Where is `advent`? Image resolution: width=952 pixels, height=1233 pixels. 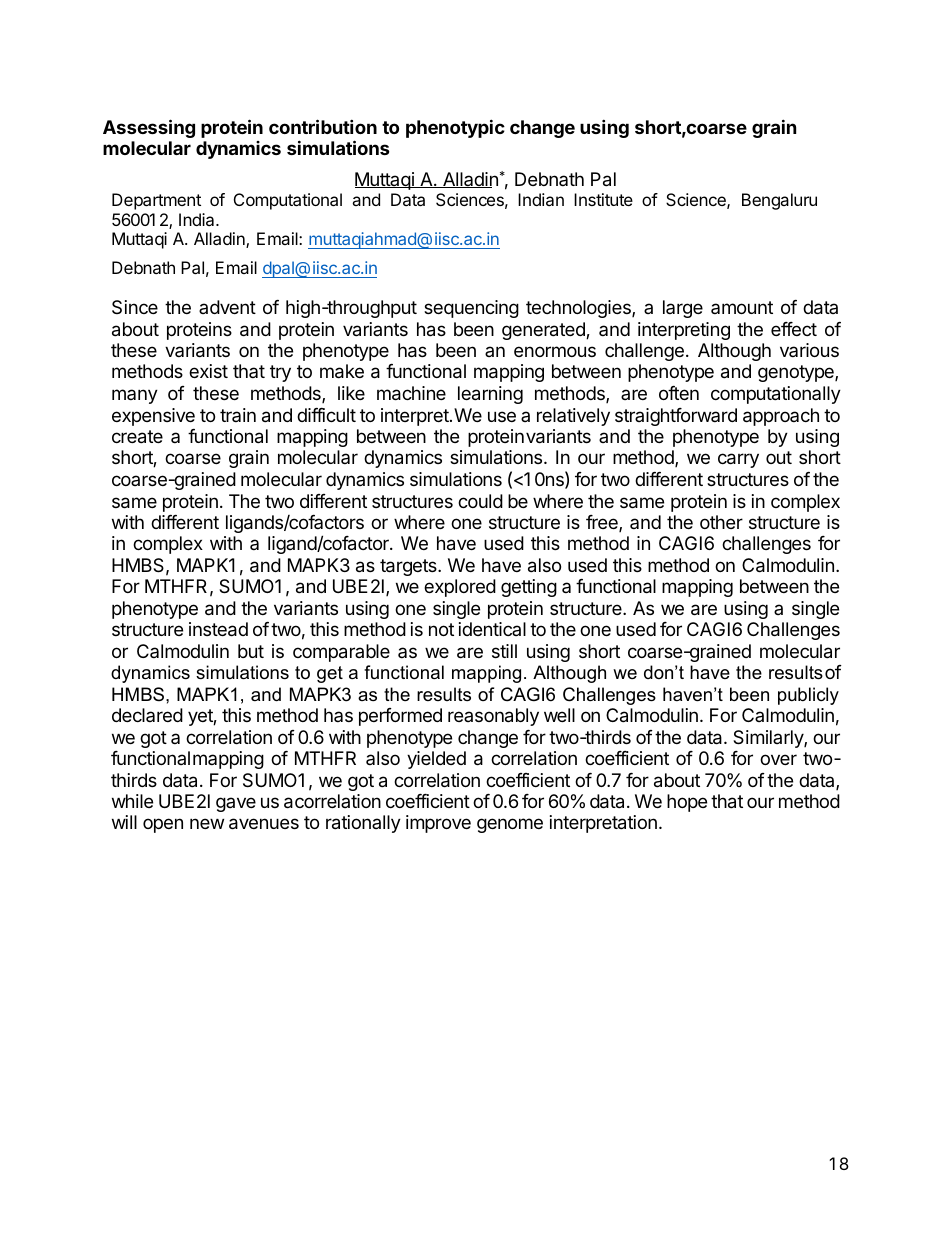 advent is located at coordinates (227, 307).
